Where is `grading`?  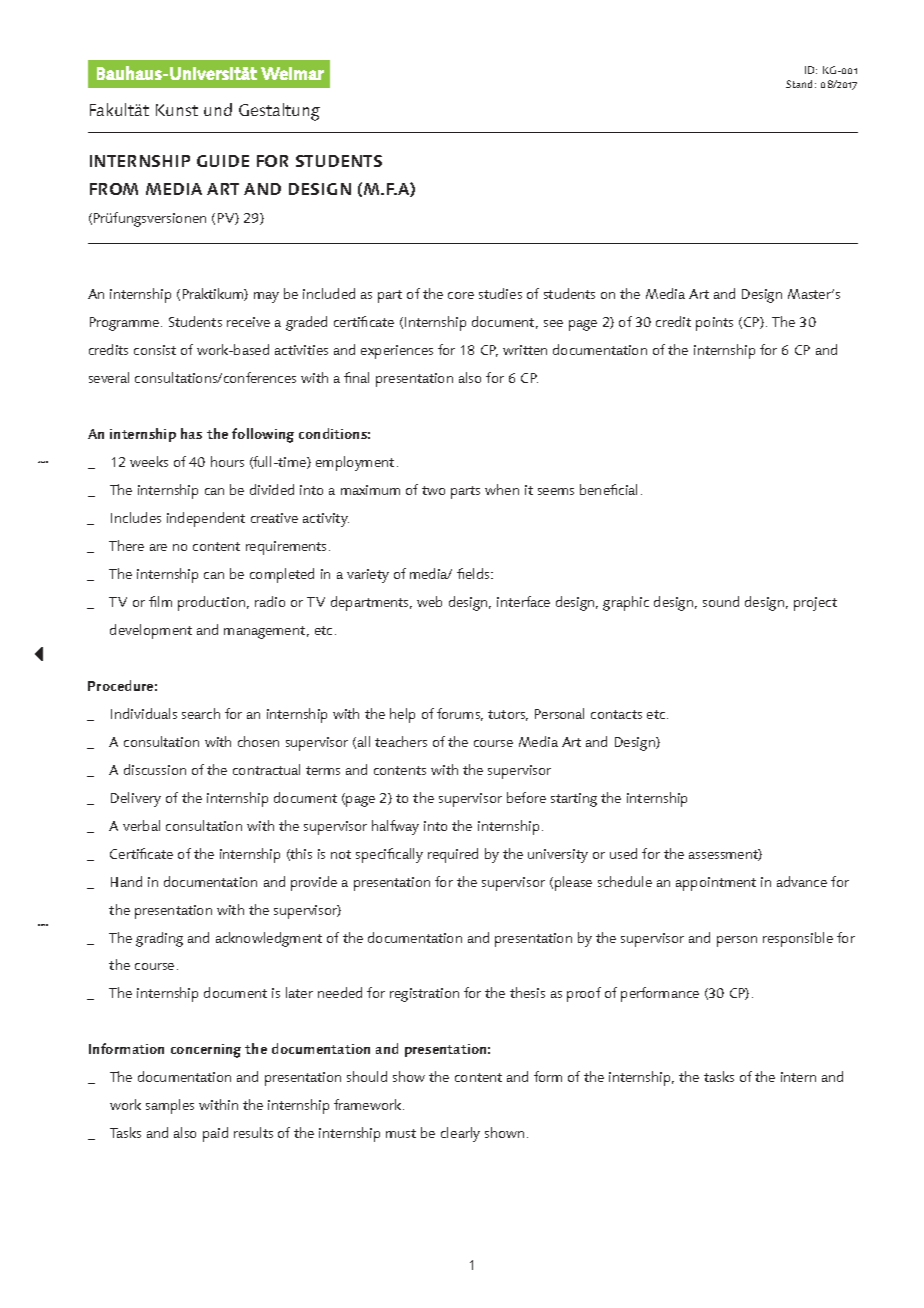 grading is located at coordinates (159, 939).
